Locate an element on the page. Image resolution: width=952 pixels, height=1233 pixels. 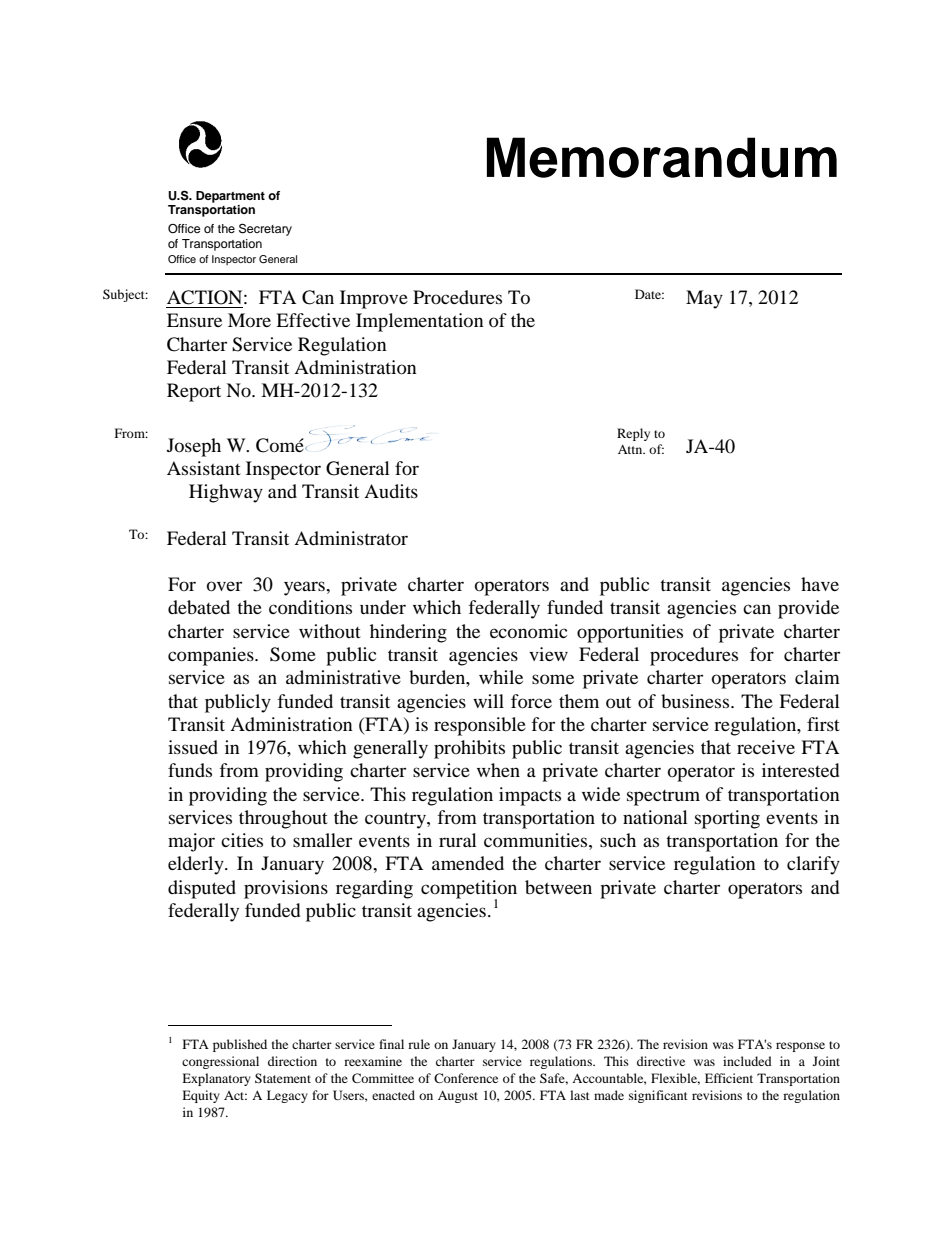
Memorandum is located at coordinates (662, 157).
